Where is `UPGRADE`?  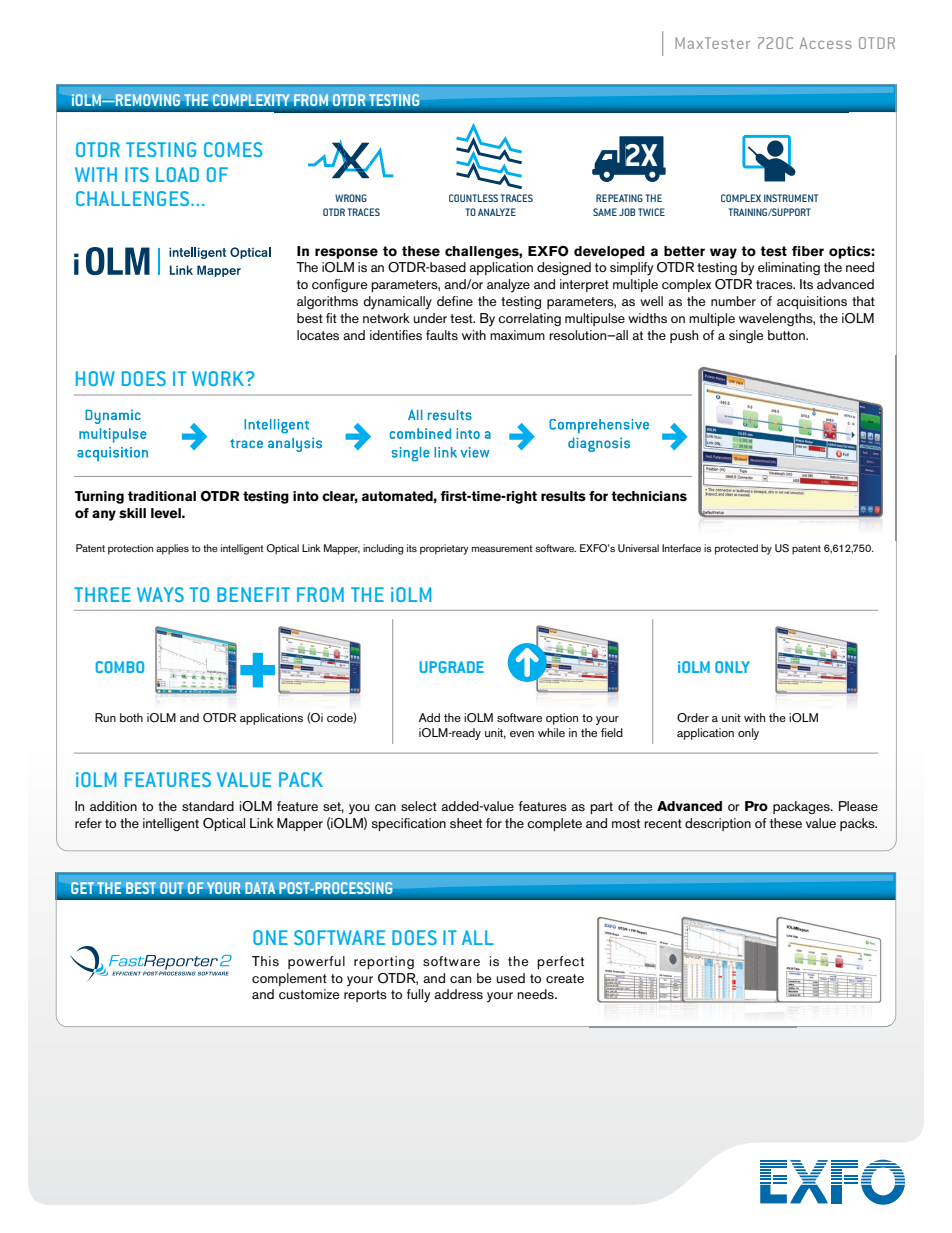
UPGRADE is located at coordinates (452, 667).
